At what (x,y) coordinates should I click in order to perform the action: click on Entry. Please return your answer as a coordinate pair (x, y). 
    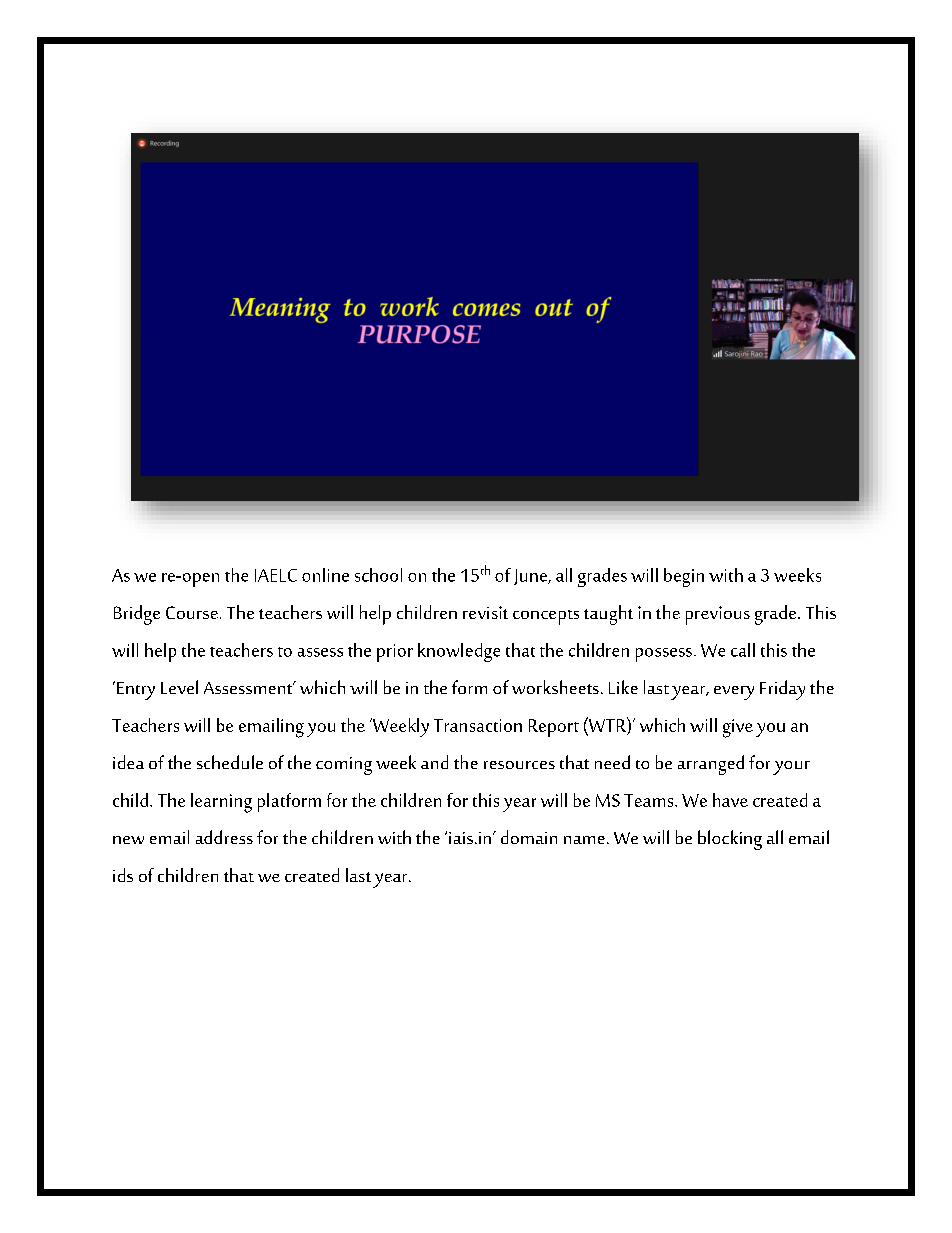
    Looking at the image, I should click on (136, 691).
